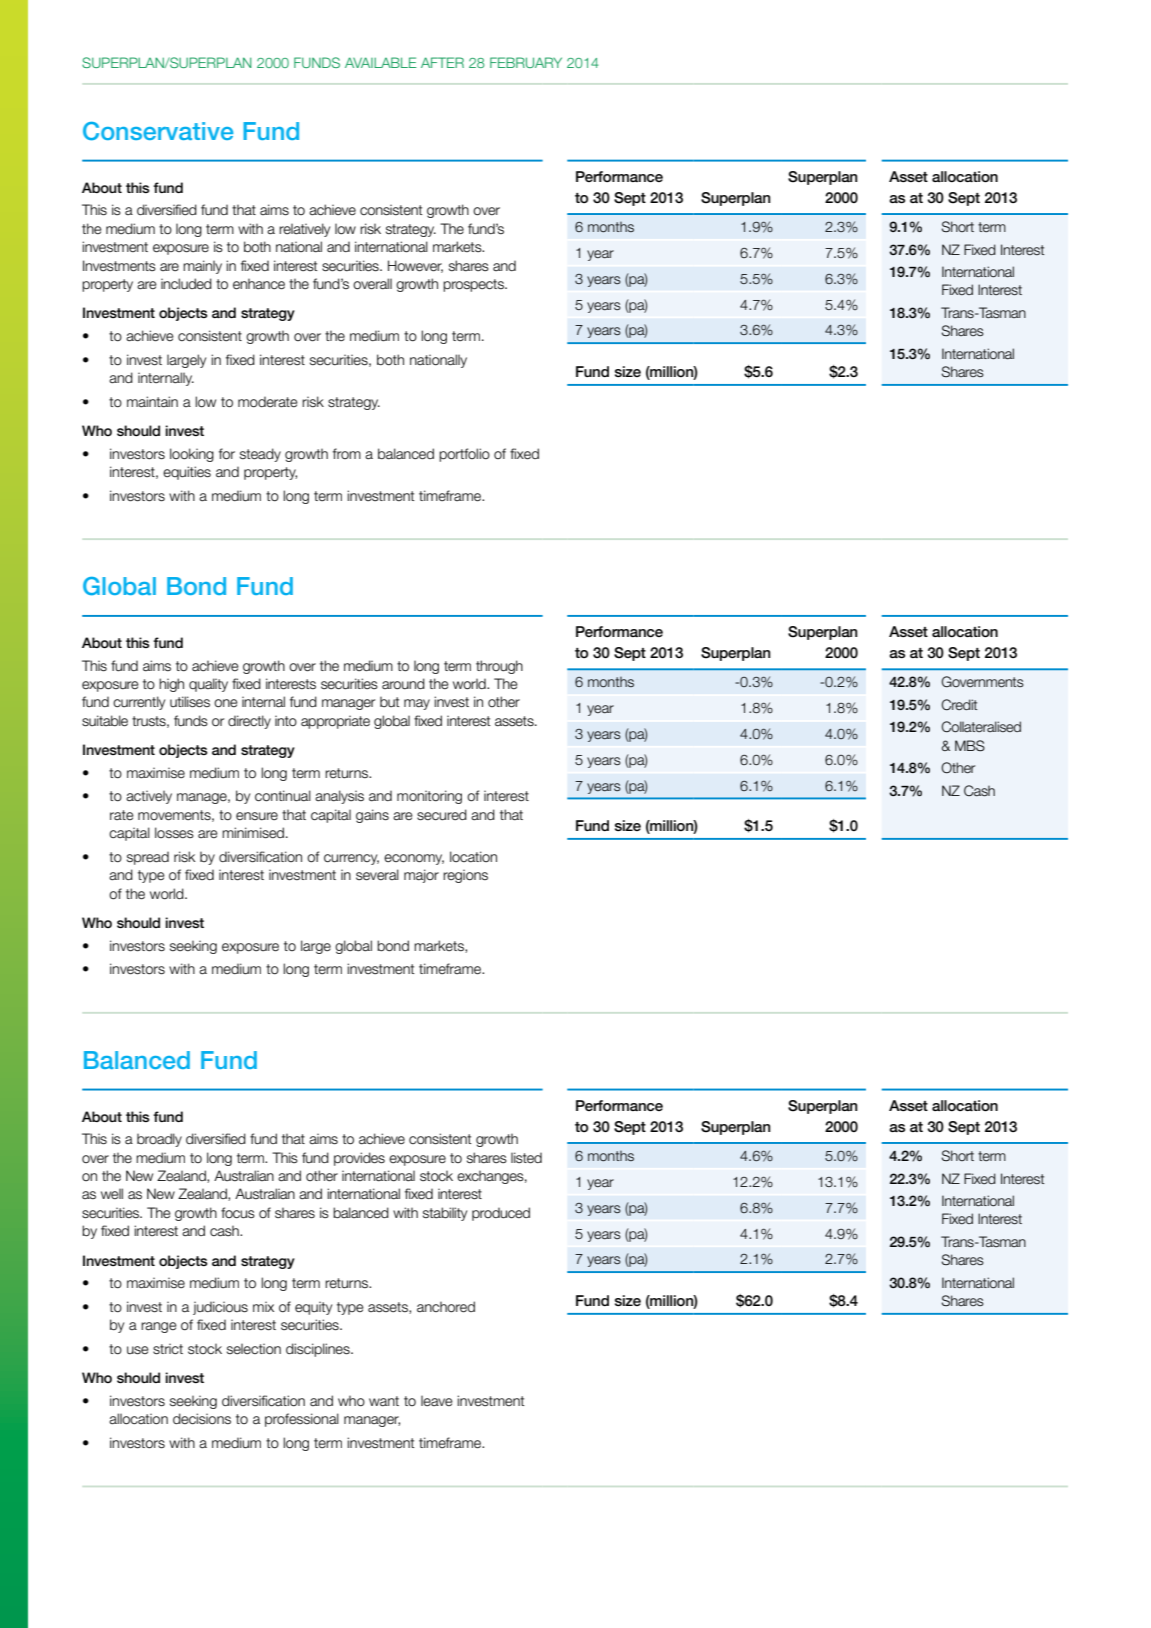 This page has width=1151, height=1628. I want to click on FEBRUARY, so click(526, 62).
